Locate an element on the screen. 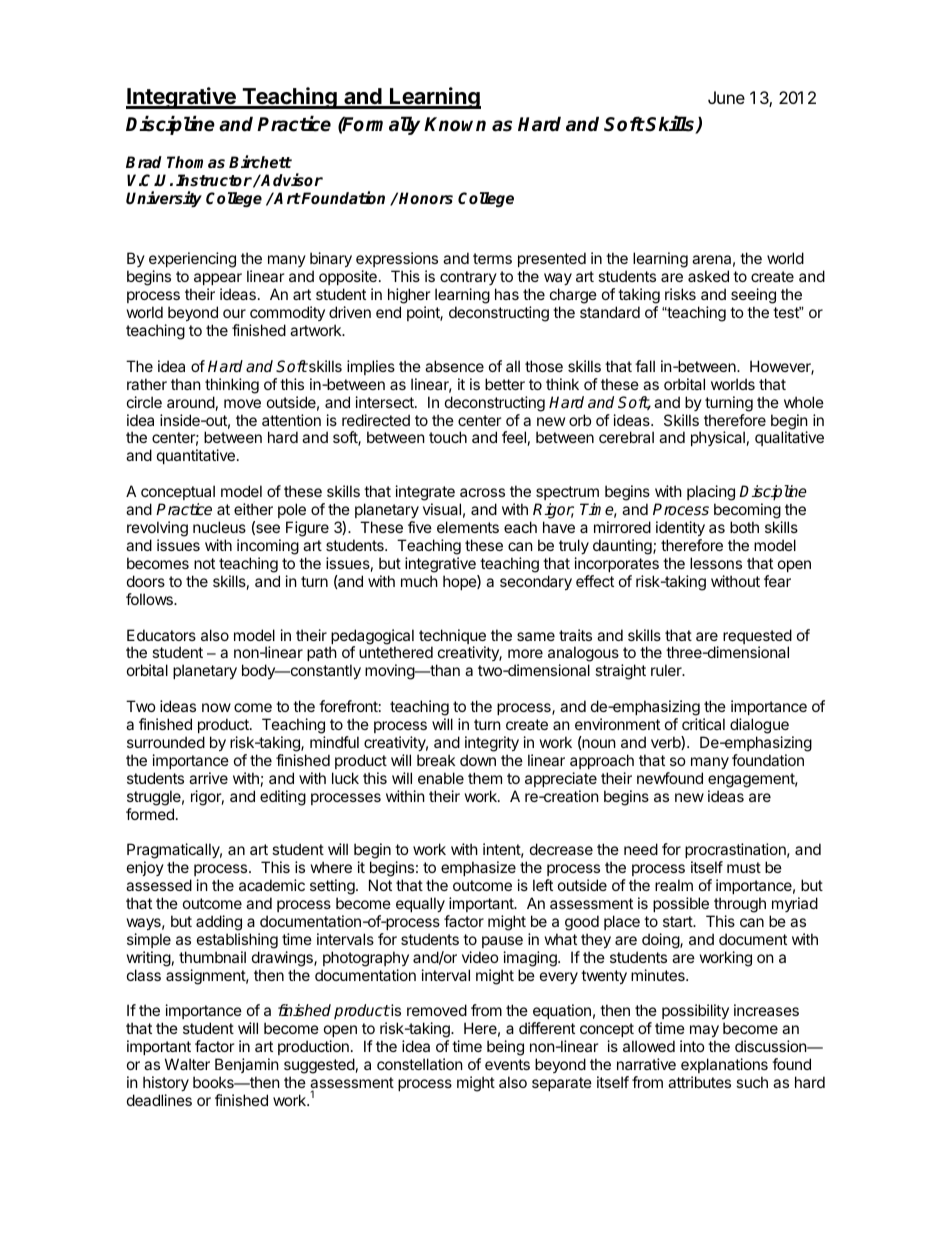 This screenshot has height=1233, width=952. Benjamin is located at coordinates (247, 1065).
